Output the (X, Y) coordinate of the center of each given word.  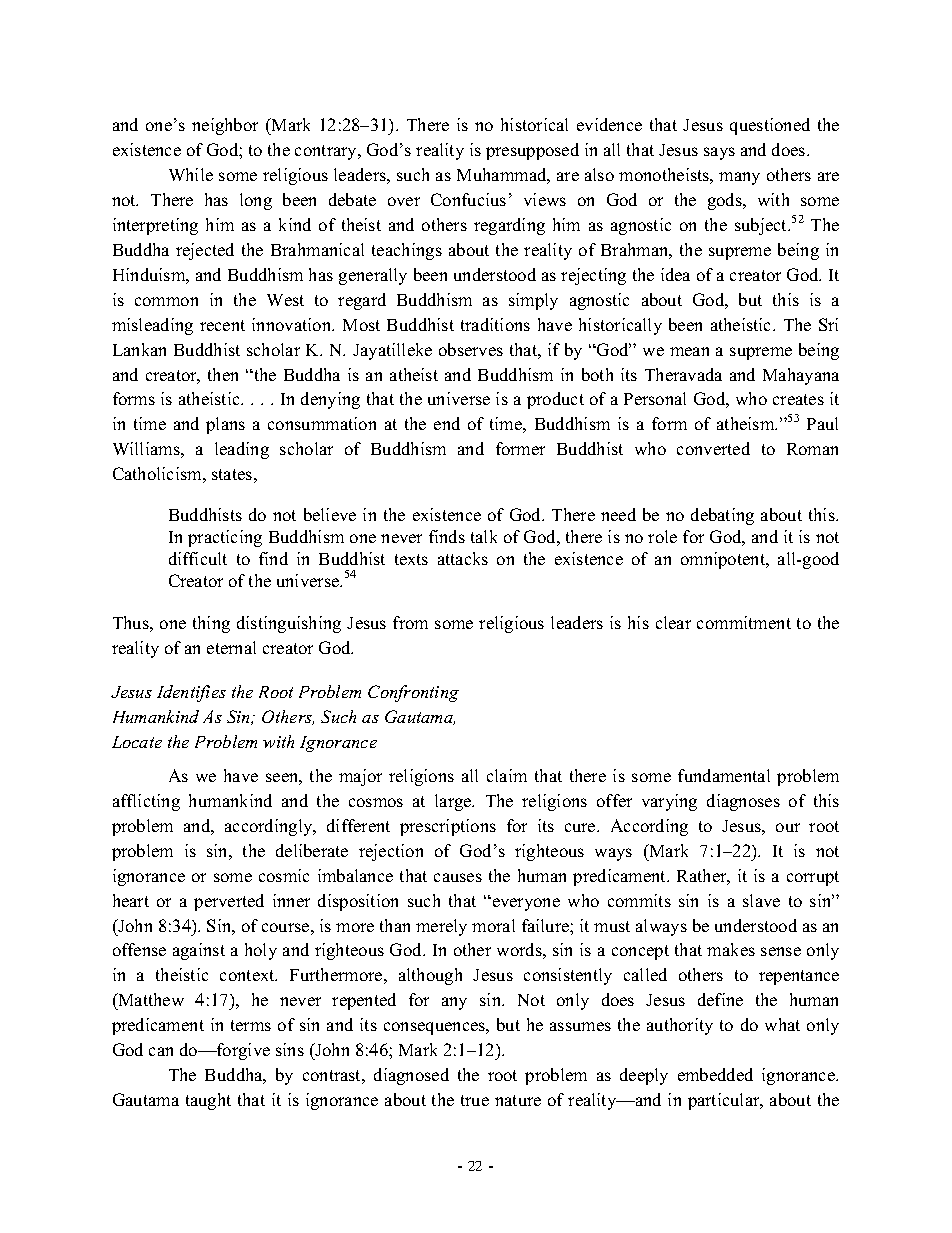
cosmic (284, 875)
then (223, 374)
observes (471, 349)
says (719, 153)
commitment (744, 622)
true (475, 1100)
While (191, 174)
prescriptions (448, 827)
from (410, 622)
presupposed (532, 151)
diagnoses (743, 802)
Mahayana (801, 376)
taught (208, 1101)
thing (211, 624)
